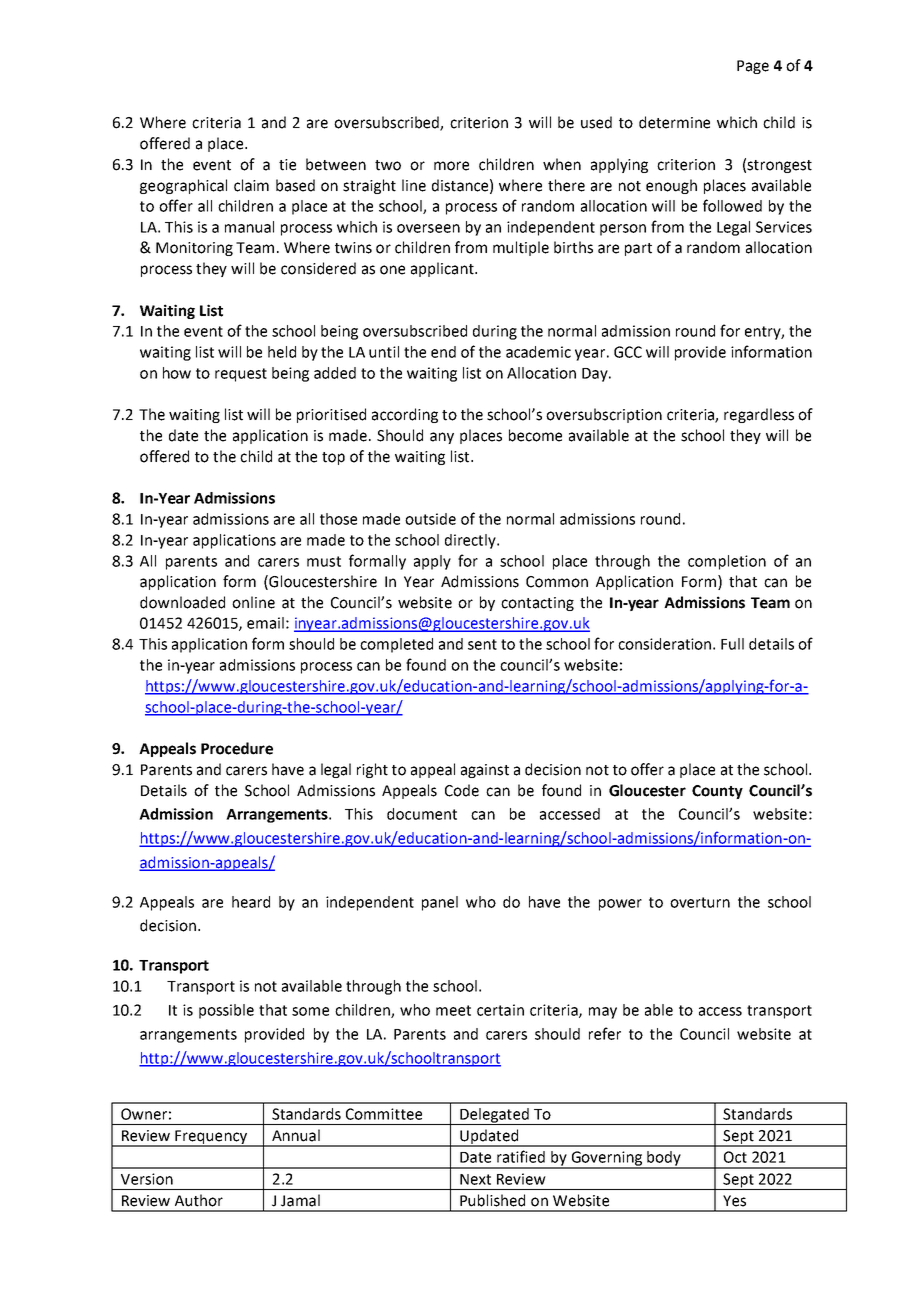  What do you see at coordinates (287, 165) in the page?
I see `tie` at bounding box center [287, 165].
